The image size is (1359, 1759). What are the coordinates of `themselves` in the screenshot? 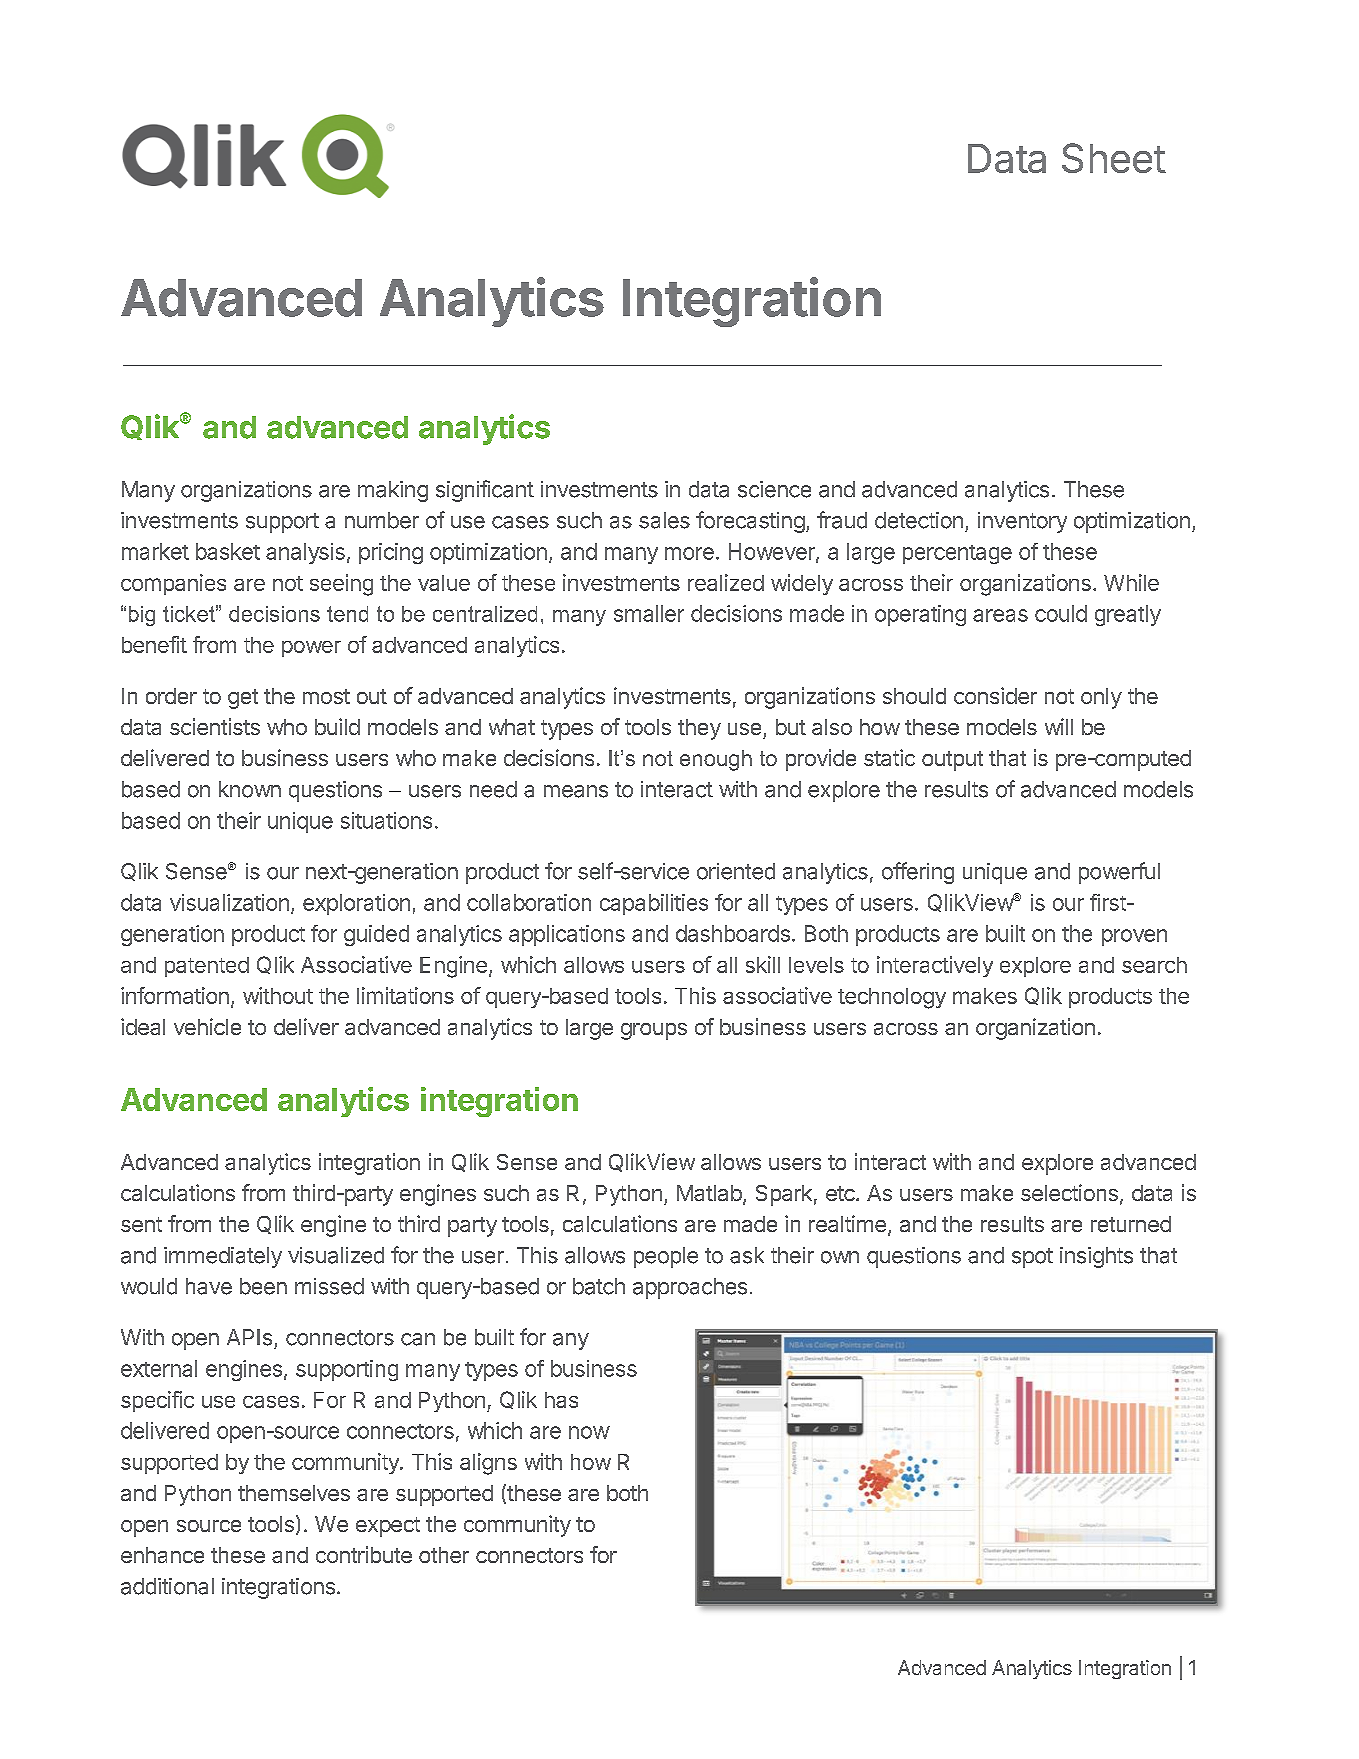 It's located at (294, 1493).
